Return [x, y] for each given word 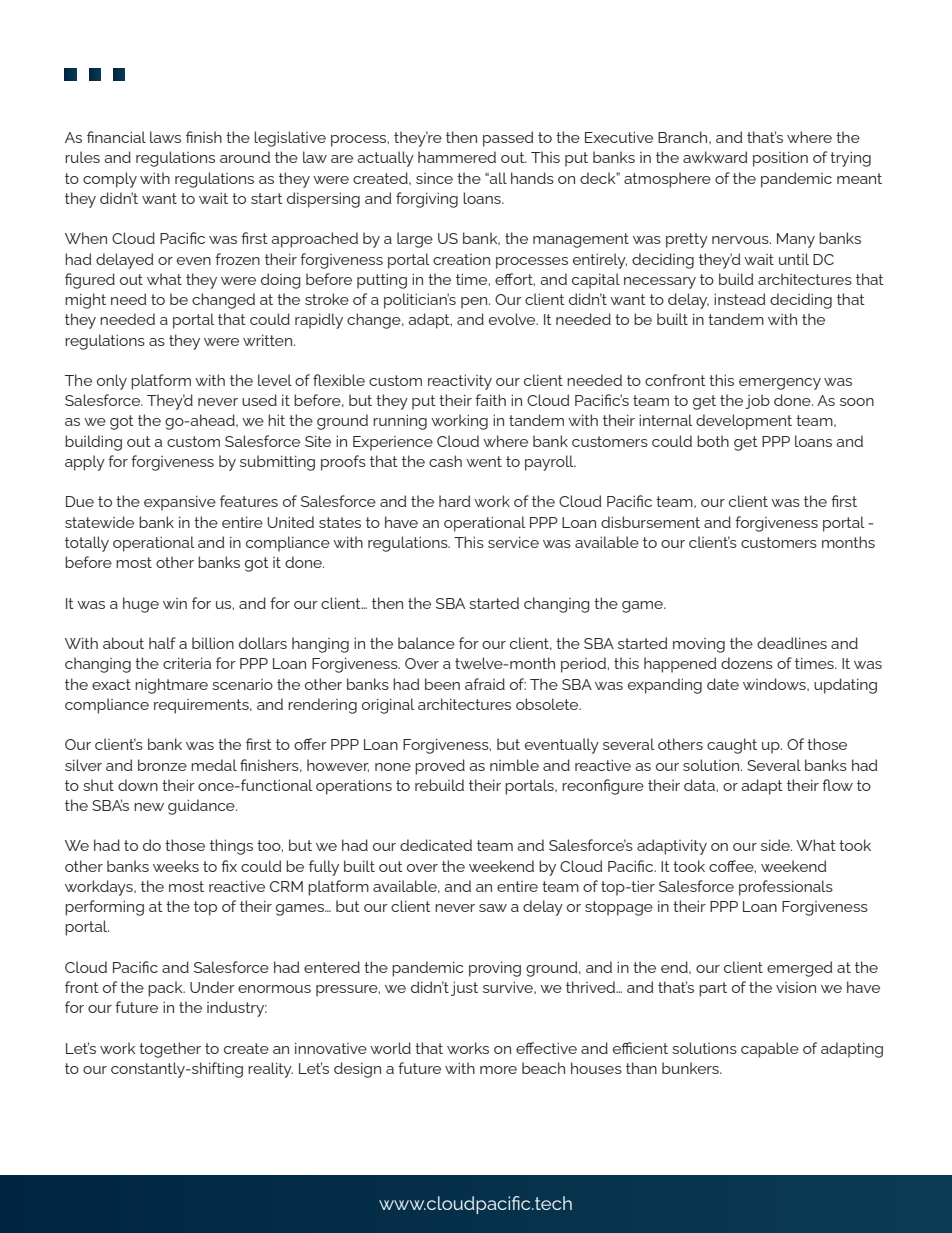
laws [165, 137]
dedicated [436, 845]
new [149, 807]
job [757, 401]
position [780, 159]
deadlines [792, 643]
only [112, 382]
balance [426, 643]
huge [141, 605]
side [776, 845]
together [170, 1050]
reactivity [460, 382]
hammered [457, 157]
